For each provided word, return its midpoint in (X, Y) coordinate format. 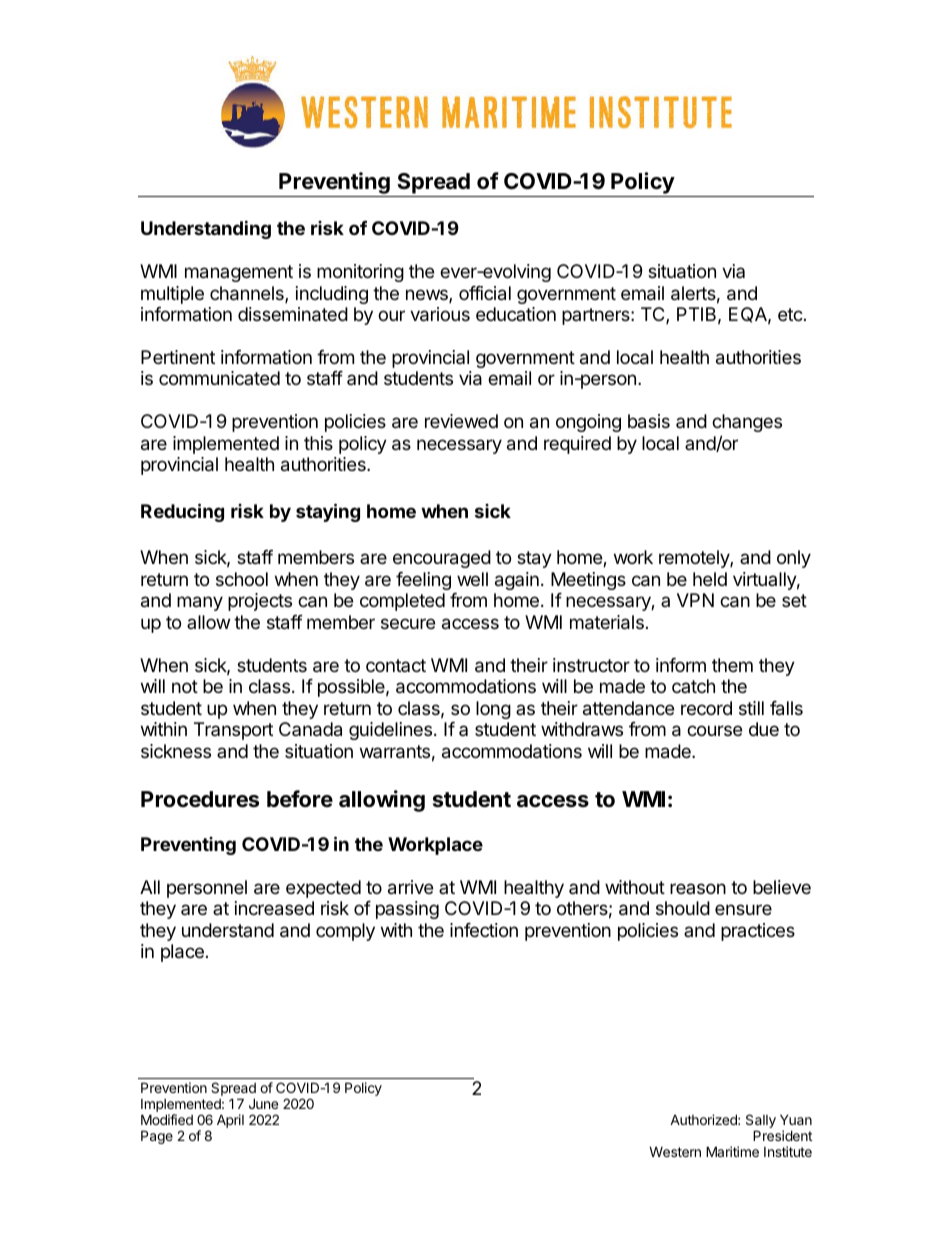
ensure (743, 909)
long (493, 710)
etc (791, 314)
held (710, 579)
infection (484, 930)
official (485, 293)
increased (274, 908)
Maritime (732, 1151)
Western (675, 1151)
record (706, 708)
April (230, 1121)
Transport (233, 731)
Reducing (182, 512)
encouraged (442, 559)
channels (248, 294)
